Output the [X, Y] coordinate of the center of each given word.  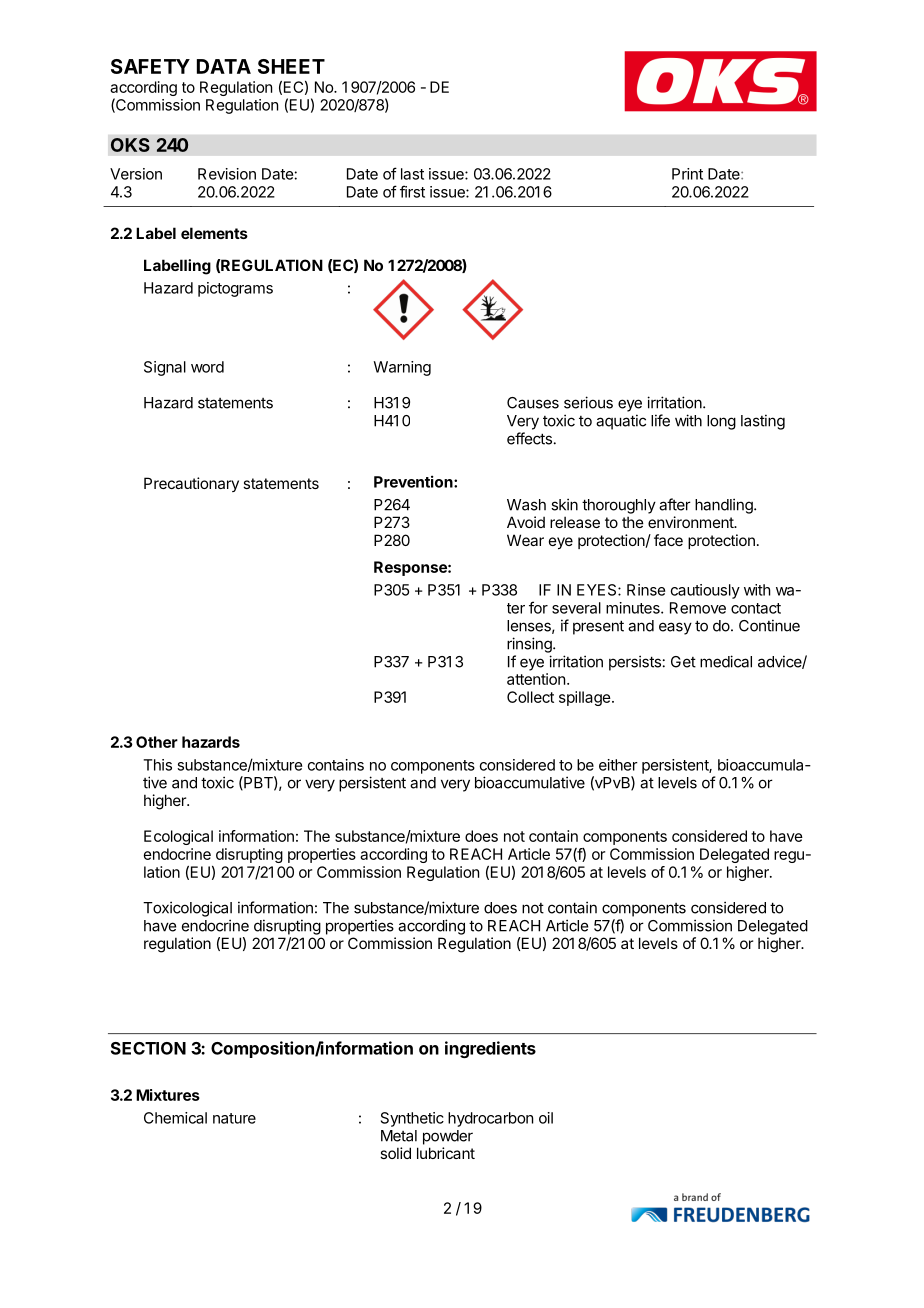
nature [234, 1118]
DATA [224, 66]
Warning [402, 368]
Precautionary [191, 484]
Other [157, 742]
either [618, 765]
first [412, 191]
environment [692, 522]
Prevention [414, 481]
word [207, 367]
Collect [530, 697]
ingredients [490, 1049]
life [660, 420]
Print [687, 174]
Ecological [178, 837]
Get [683, 662]
